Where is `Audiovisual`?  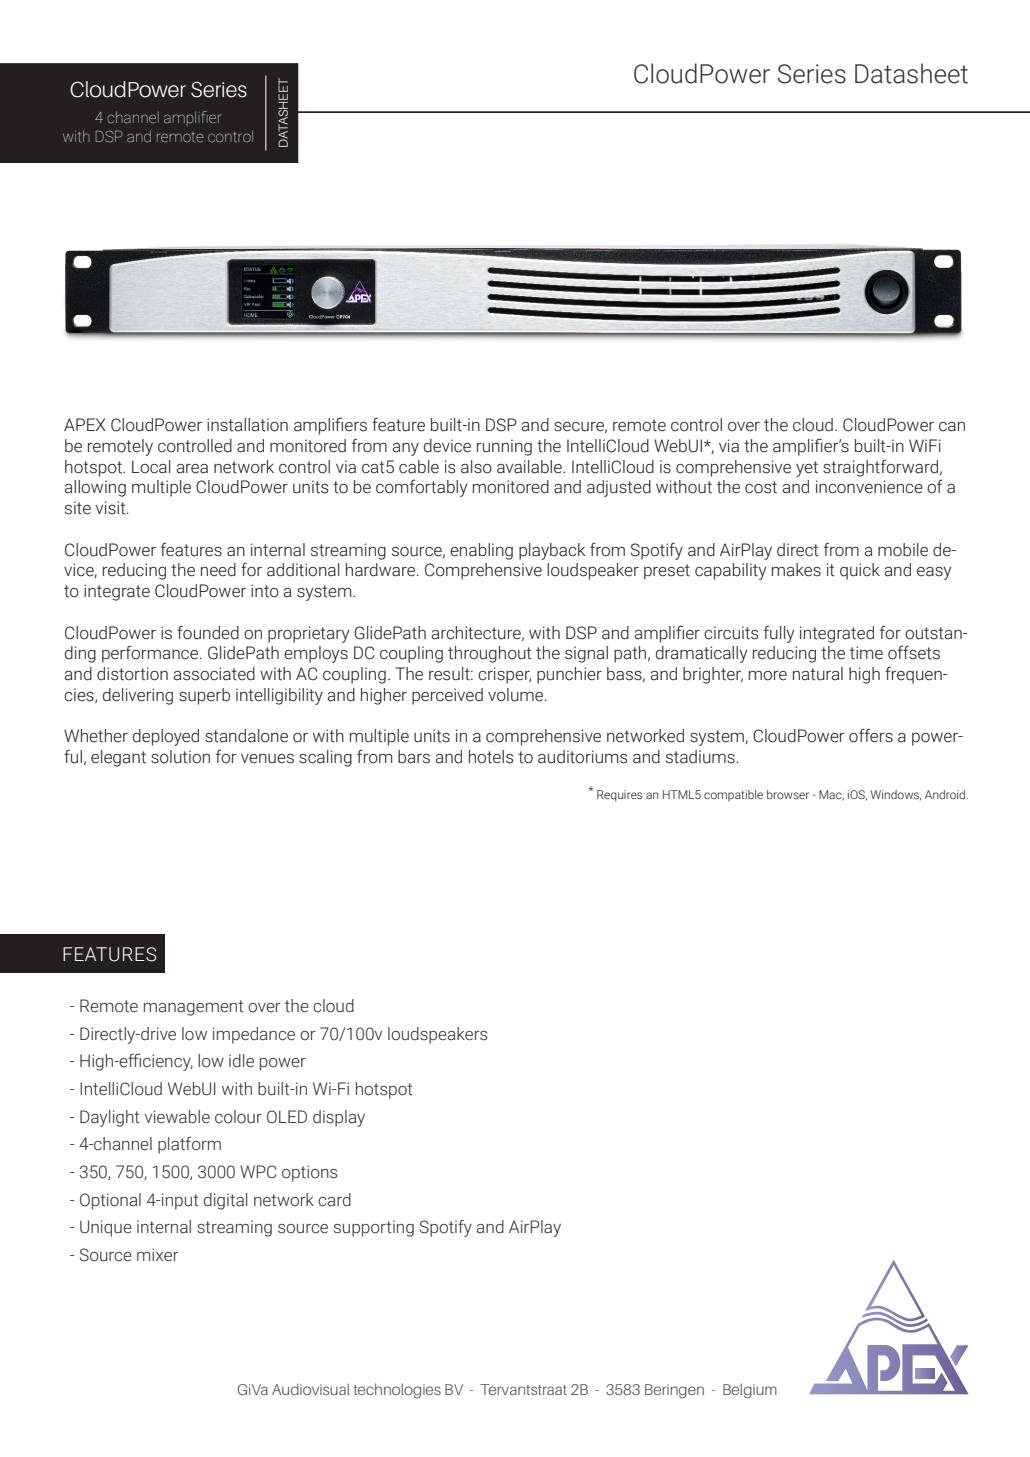 Audiovisual is located at coordinates (311, 1389).
